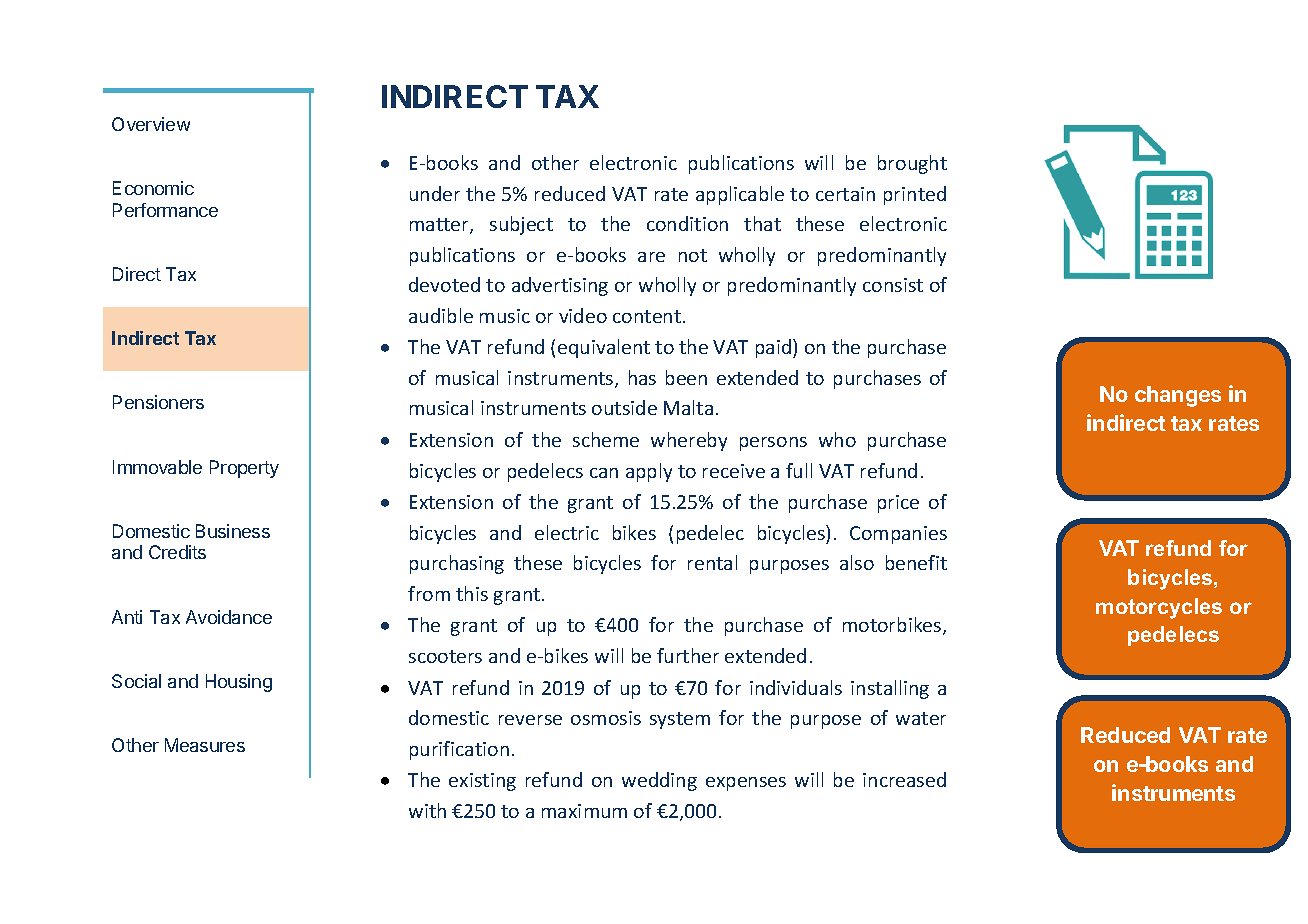 This screenshot has height=924, width=1308. Describe the element at coordinates (659, 781) in the screenshot. I see `wedding` at that location.
